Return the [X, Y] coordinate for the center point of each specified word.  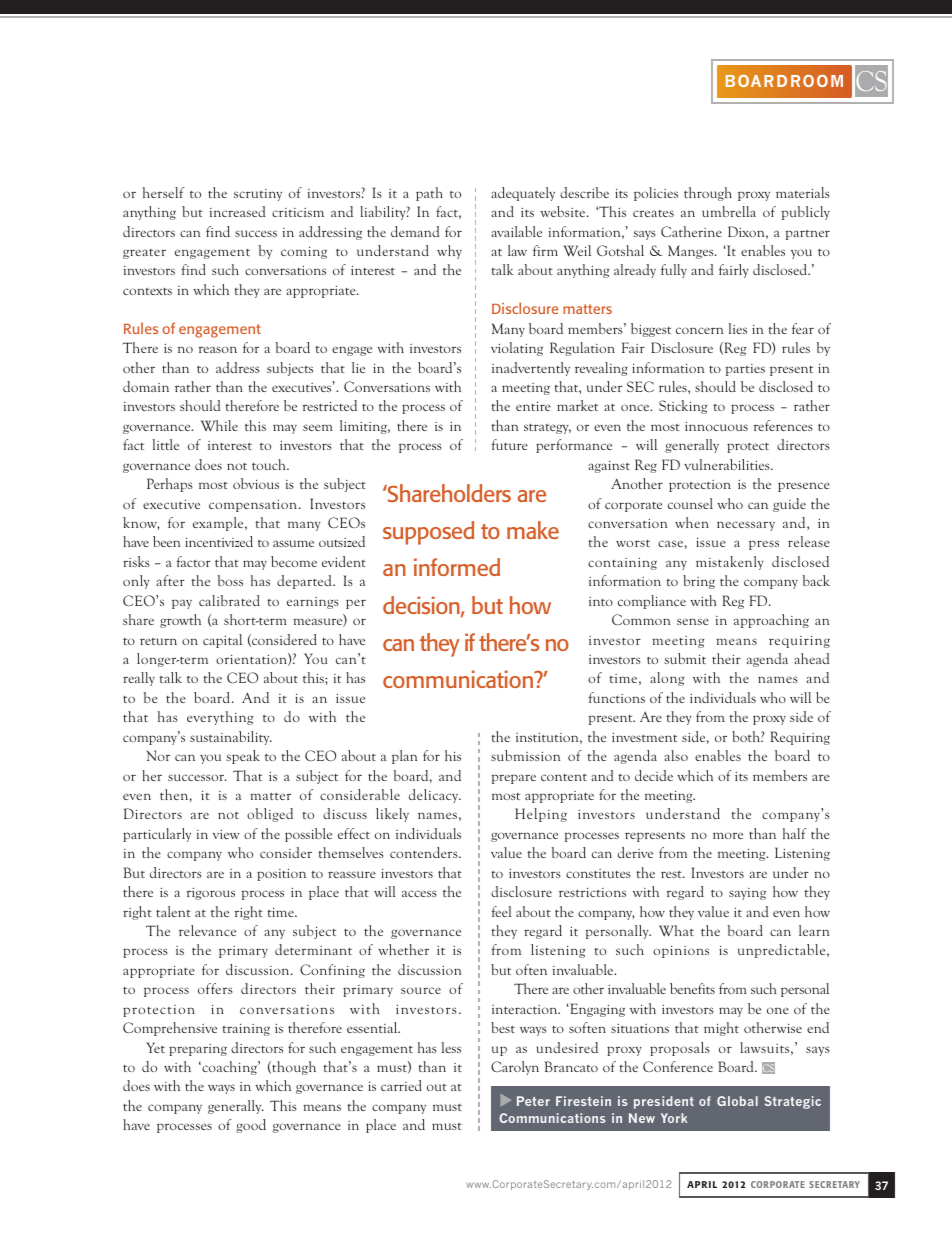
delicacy [435, 796]
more [728, 835]
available [516, 231]
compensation [254, 505]
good [251, 1126]
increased [237, 211]
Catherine [691, 231]
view [226, 834]
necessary [746, 526]
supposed [428, 533]
